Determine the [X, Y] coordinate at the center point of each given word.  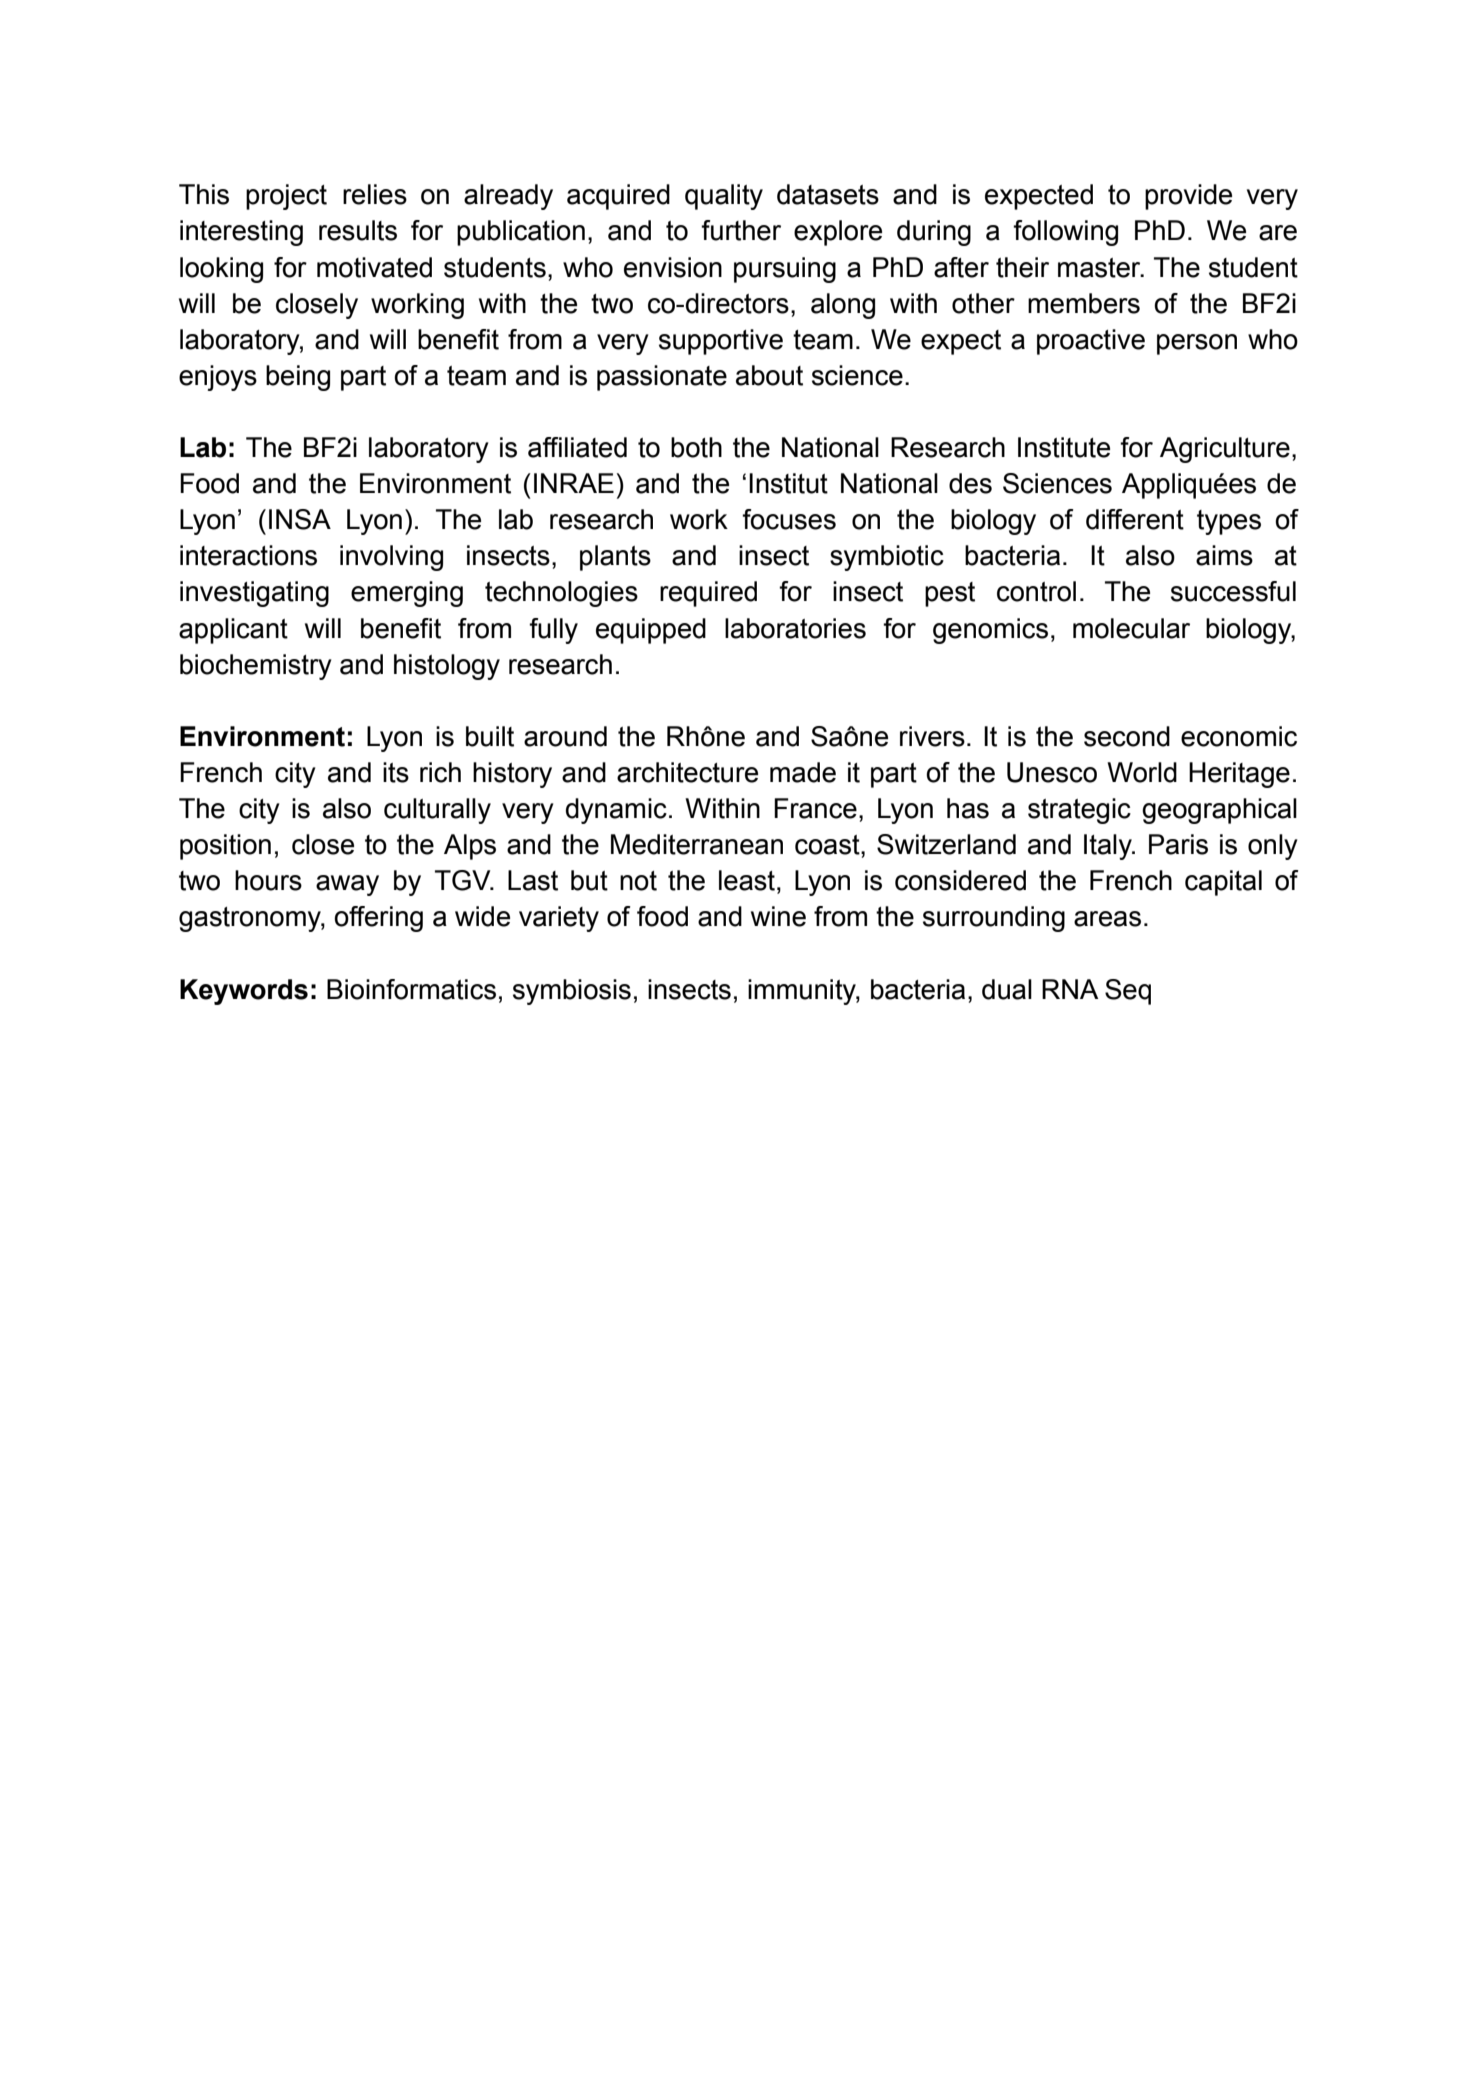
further [741, 230]
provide [1188, 197]
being [298, 378]
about [769, 375]
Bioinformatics [411, 989]
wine [778, 916]
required [708, 594]
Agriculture [1225, 450]
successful [1233, 591]
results [358, 230]
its [396, 772]
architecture [687, 772]
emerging [407, 594]
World [1142, 772]
